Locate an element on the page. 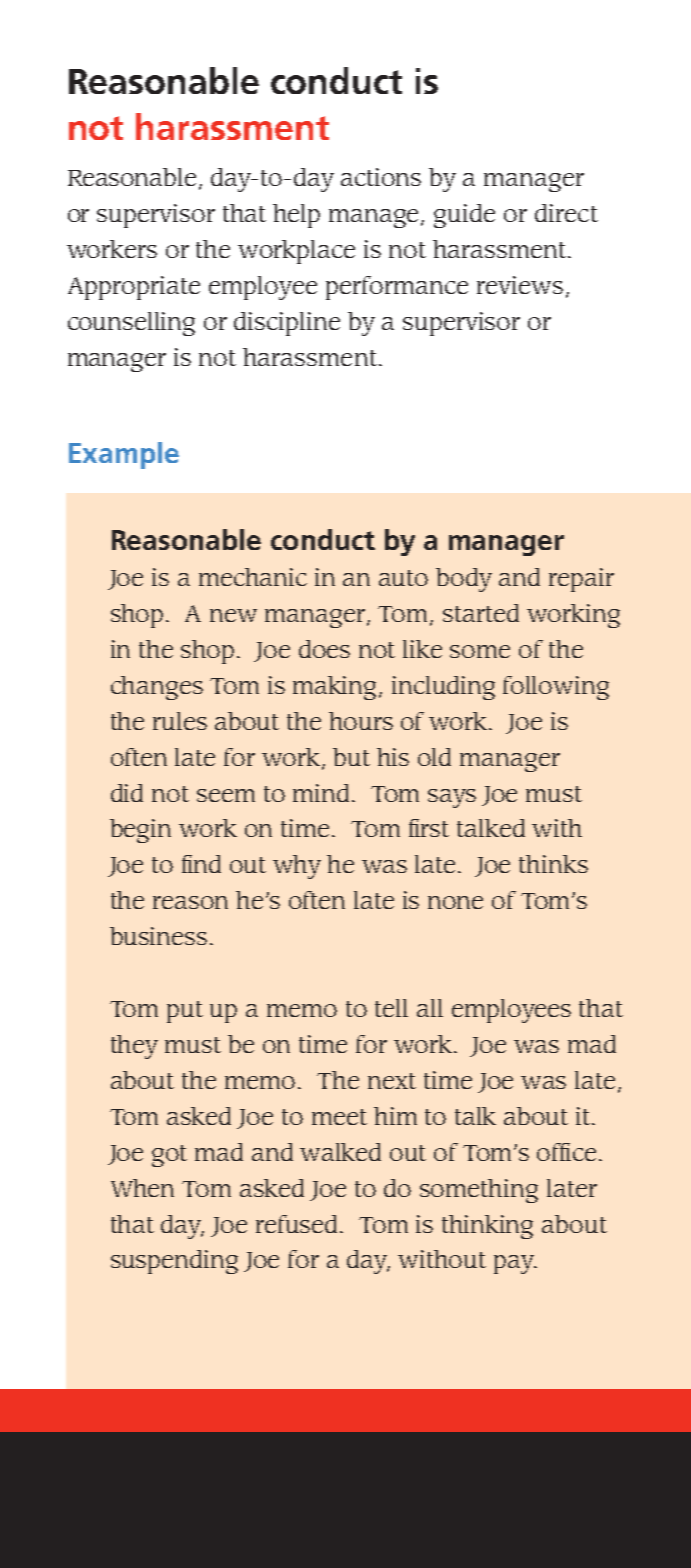 The height and width of the image is (1568, 691). auto is located at coordinates (403, 578).
